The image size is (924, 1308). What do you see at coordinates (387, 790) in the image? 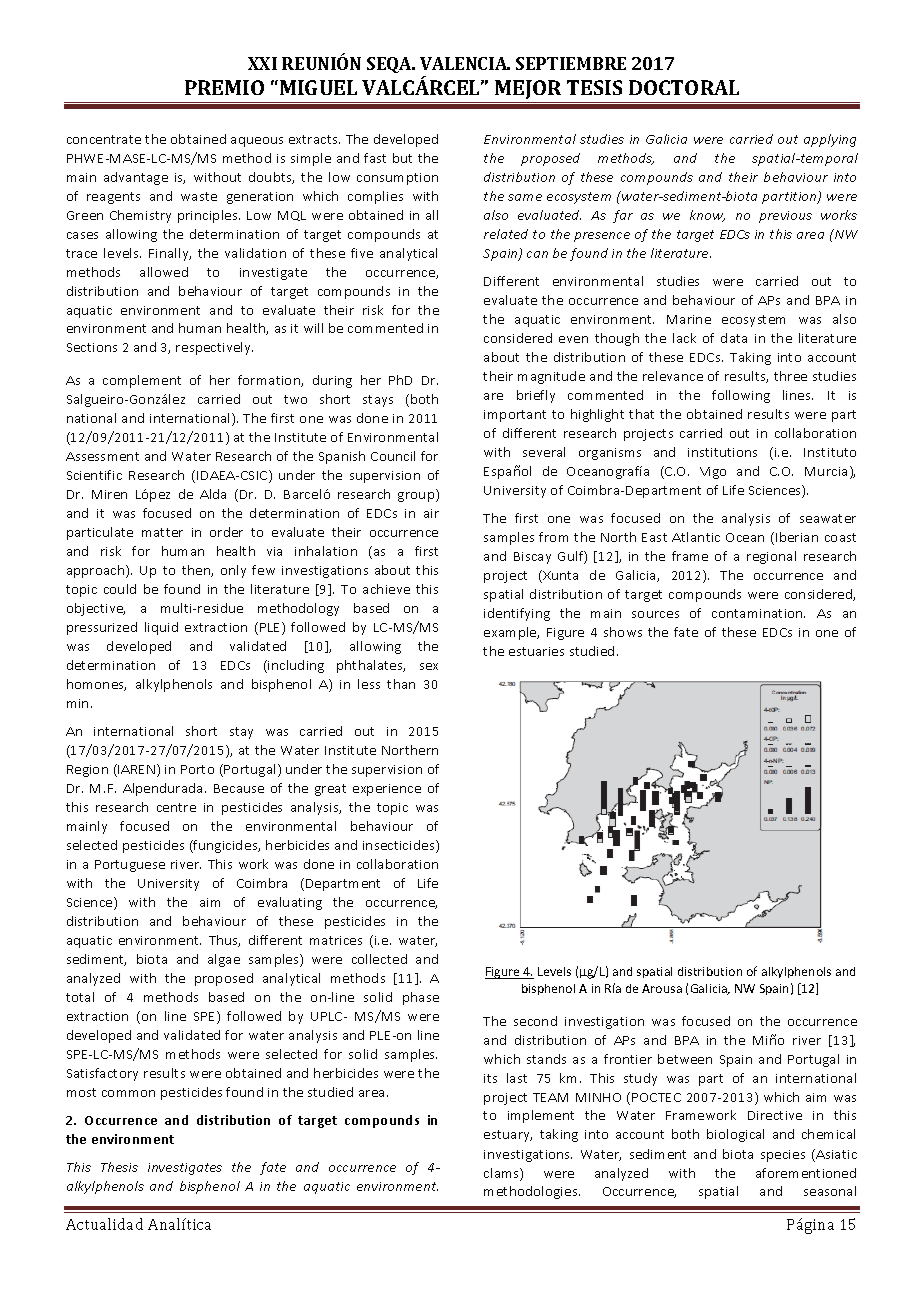
I see `experience` at bounding box center [387, 790].
